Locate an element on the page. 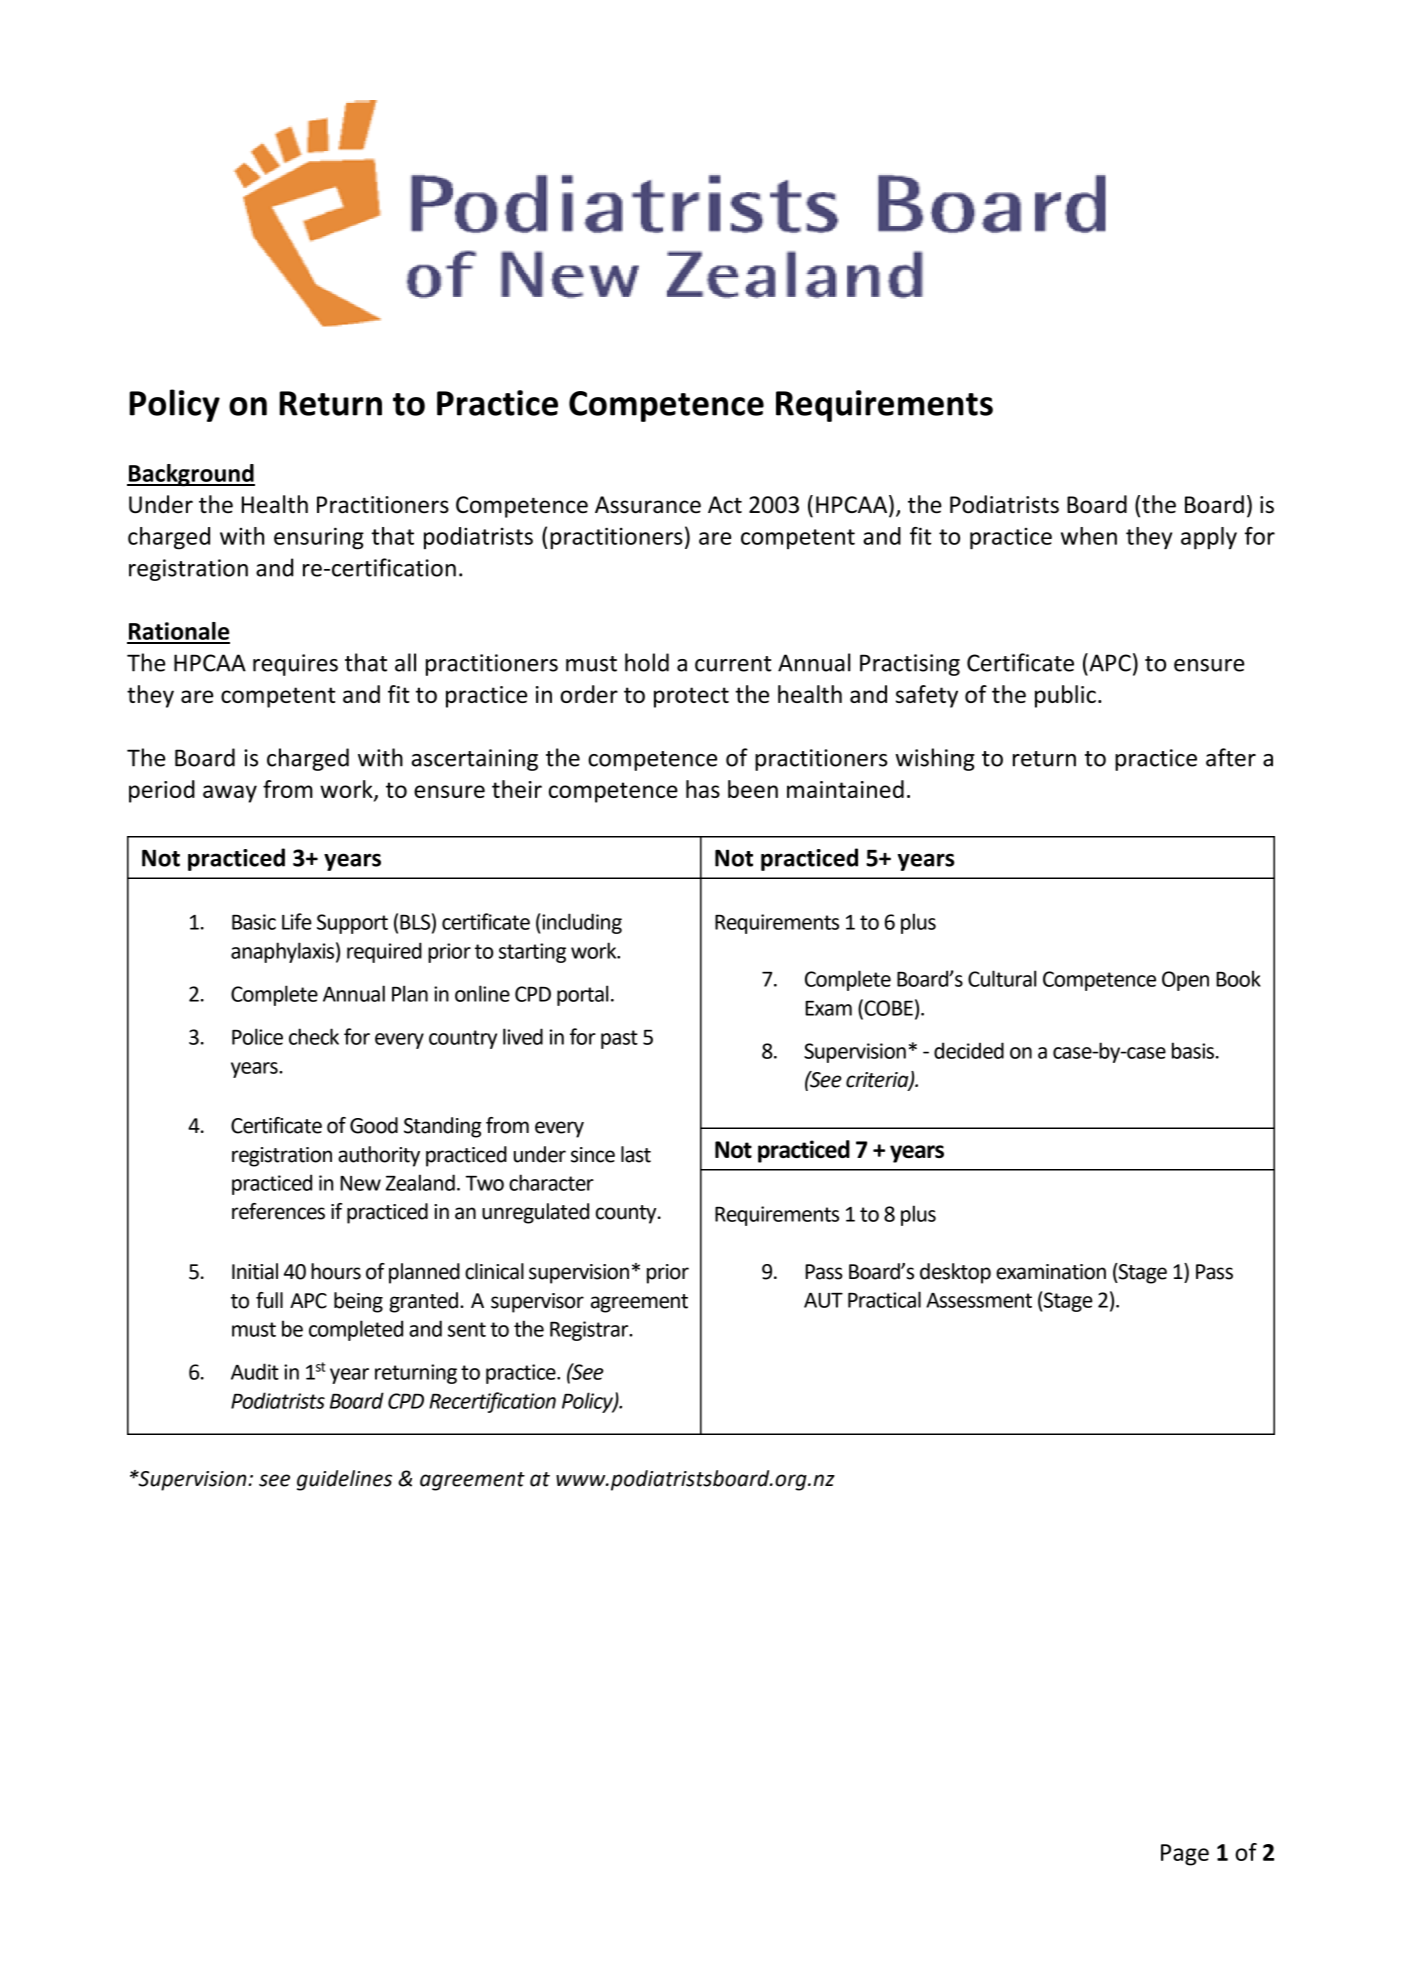 Image resolution: width=1402 pixels, height=1983 pixels. basis is located at coordinates (1193, 1050).
